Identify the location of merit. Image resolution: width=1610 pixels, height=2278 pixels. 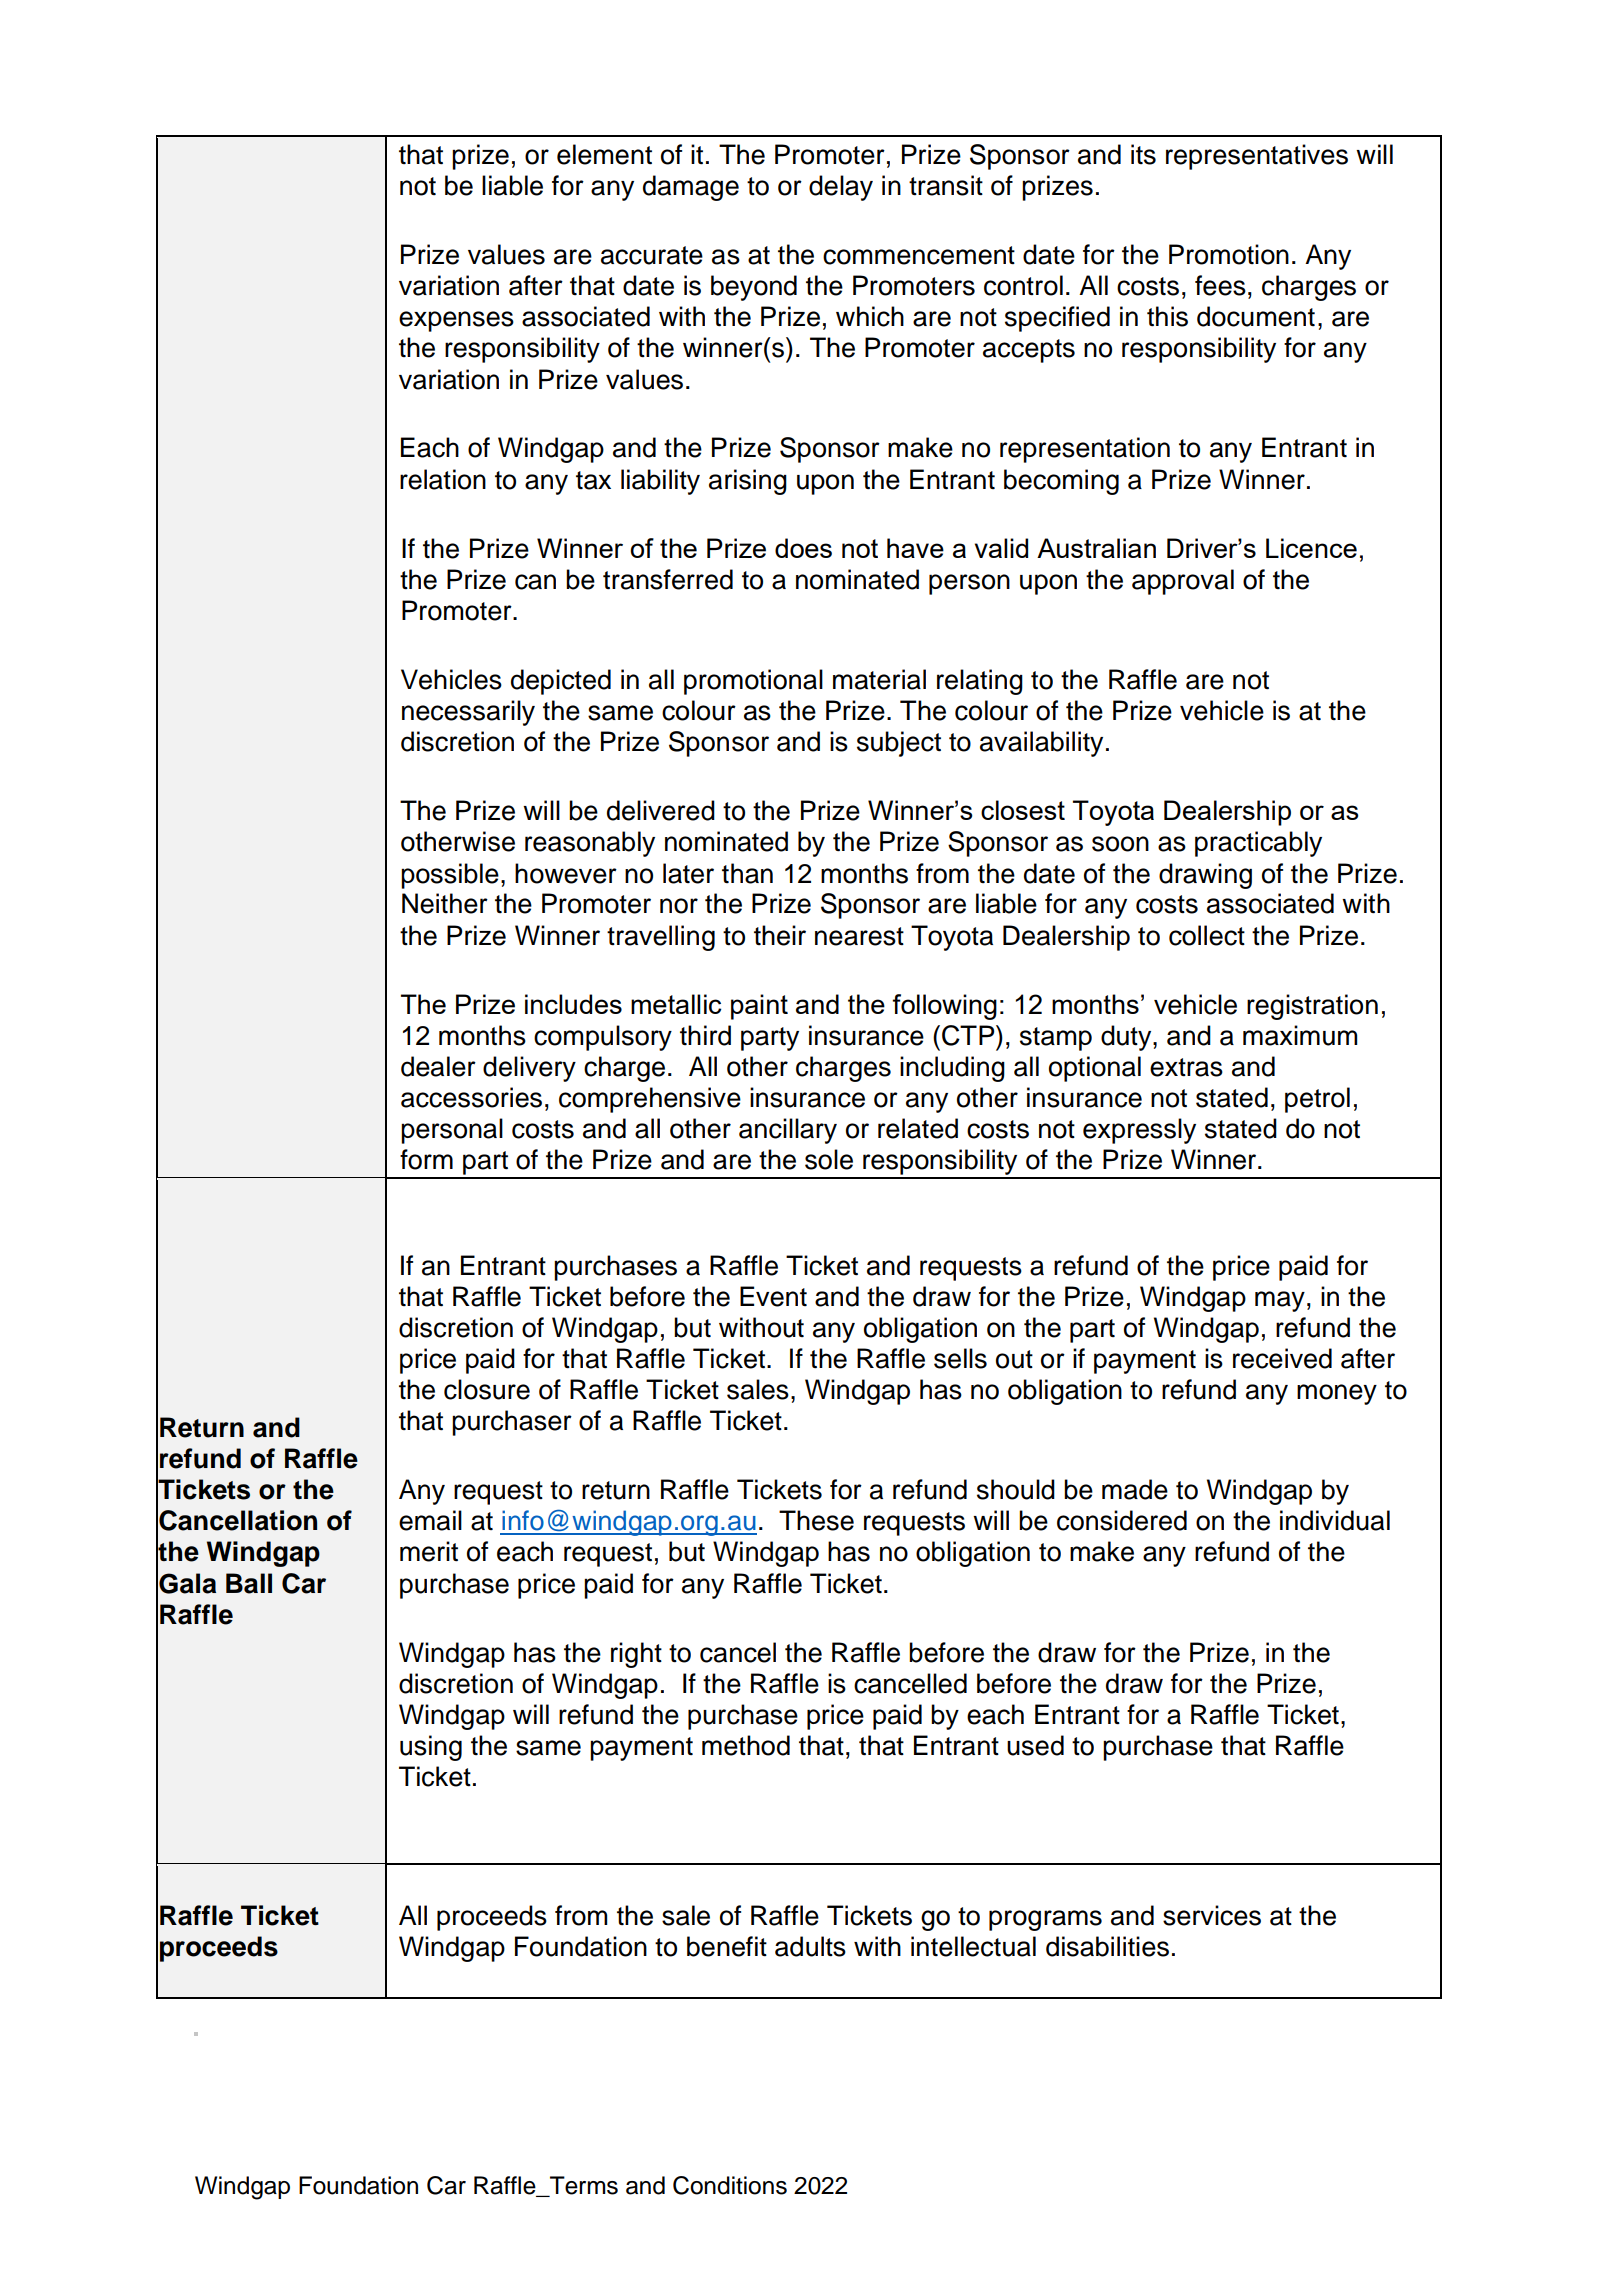
(429, 1551).
